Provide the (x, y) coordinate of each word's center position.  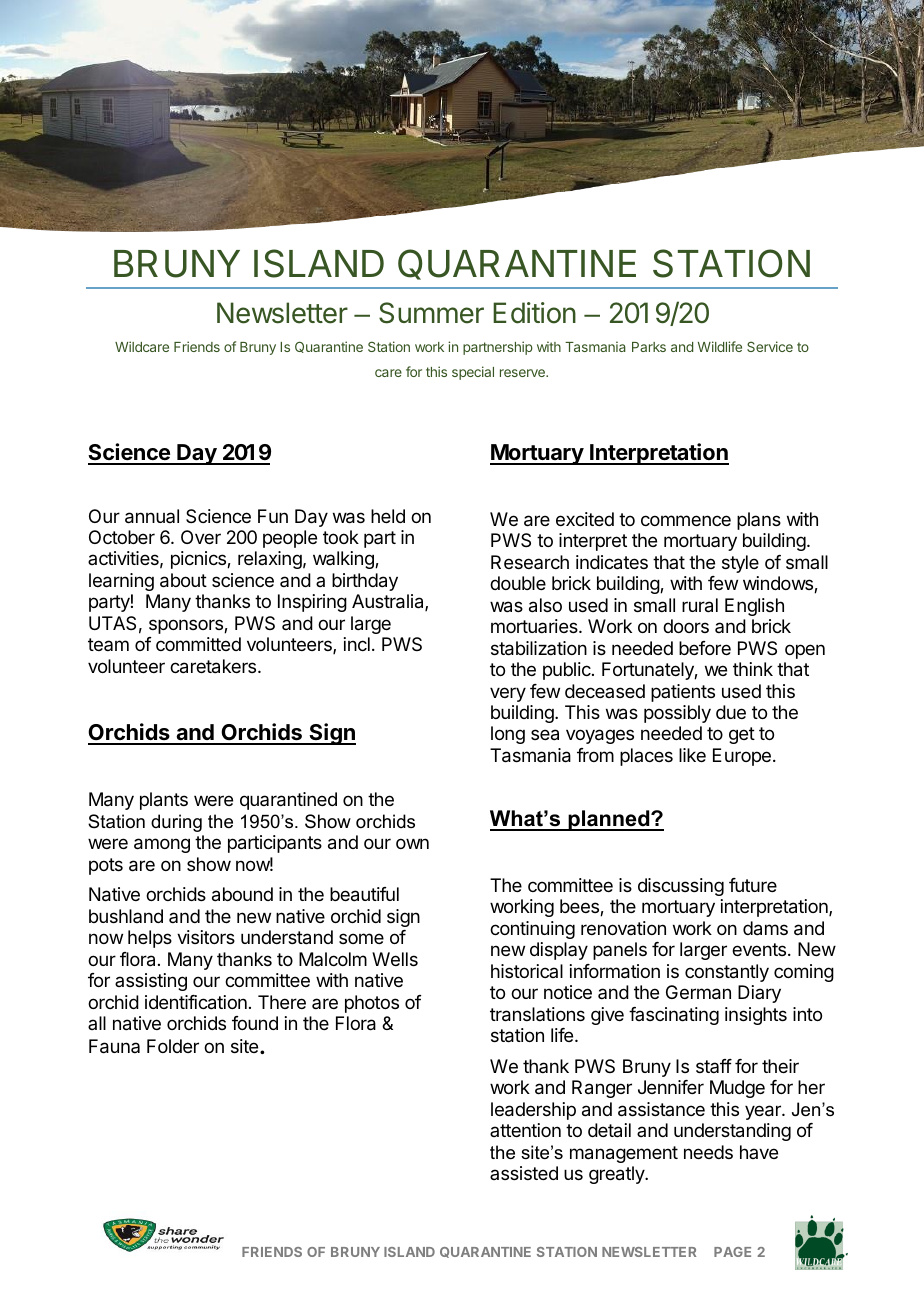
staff (714, 1066)
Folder (173, 1046)
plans (759, 521)
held (388, 516)
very (508, 694)
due (731, 712)
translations (537, 1014)
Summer (431, 313)
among (162, 845)
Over (201, 537)
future (753, 885)
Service (770, 346)
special (473, 373)
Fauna (114, 1046)
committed (198, 644)
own (412, 843)
